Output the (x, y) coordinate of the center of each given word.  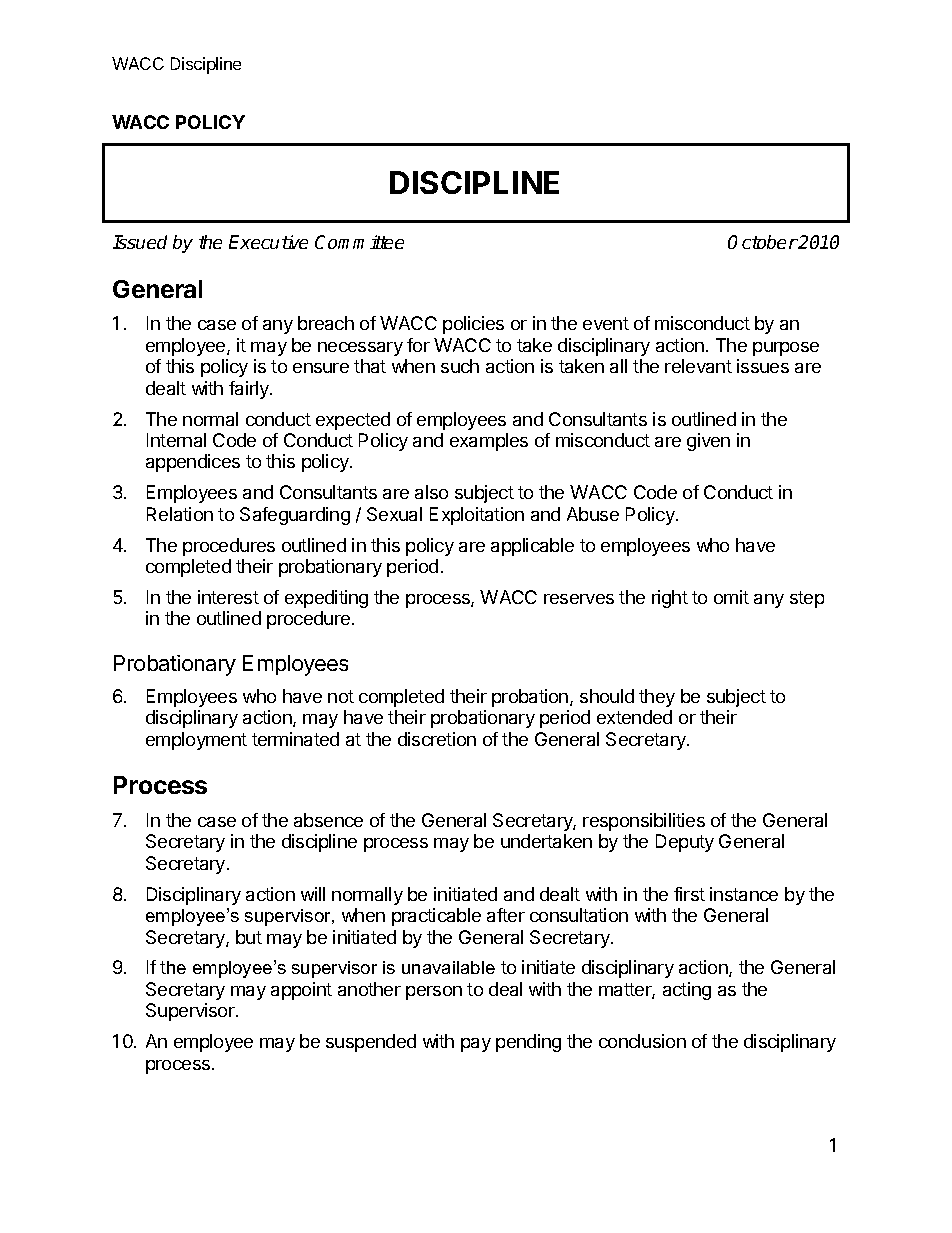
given (708, 442)
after (506, 915)
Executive (268, 242)
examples (489, 442)
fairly (250, 390)
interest (228, 597)
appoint (301, 991)
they (657, 698)
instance (744, 894)
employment (196, 741)
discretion (437, 739)
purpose (786, 349)
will (313, 894)
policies (473, 325)
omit (731, 597)
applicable (532, 547)
